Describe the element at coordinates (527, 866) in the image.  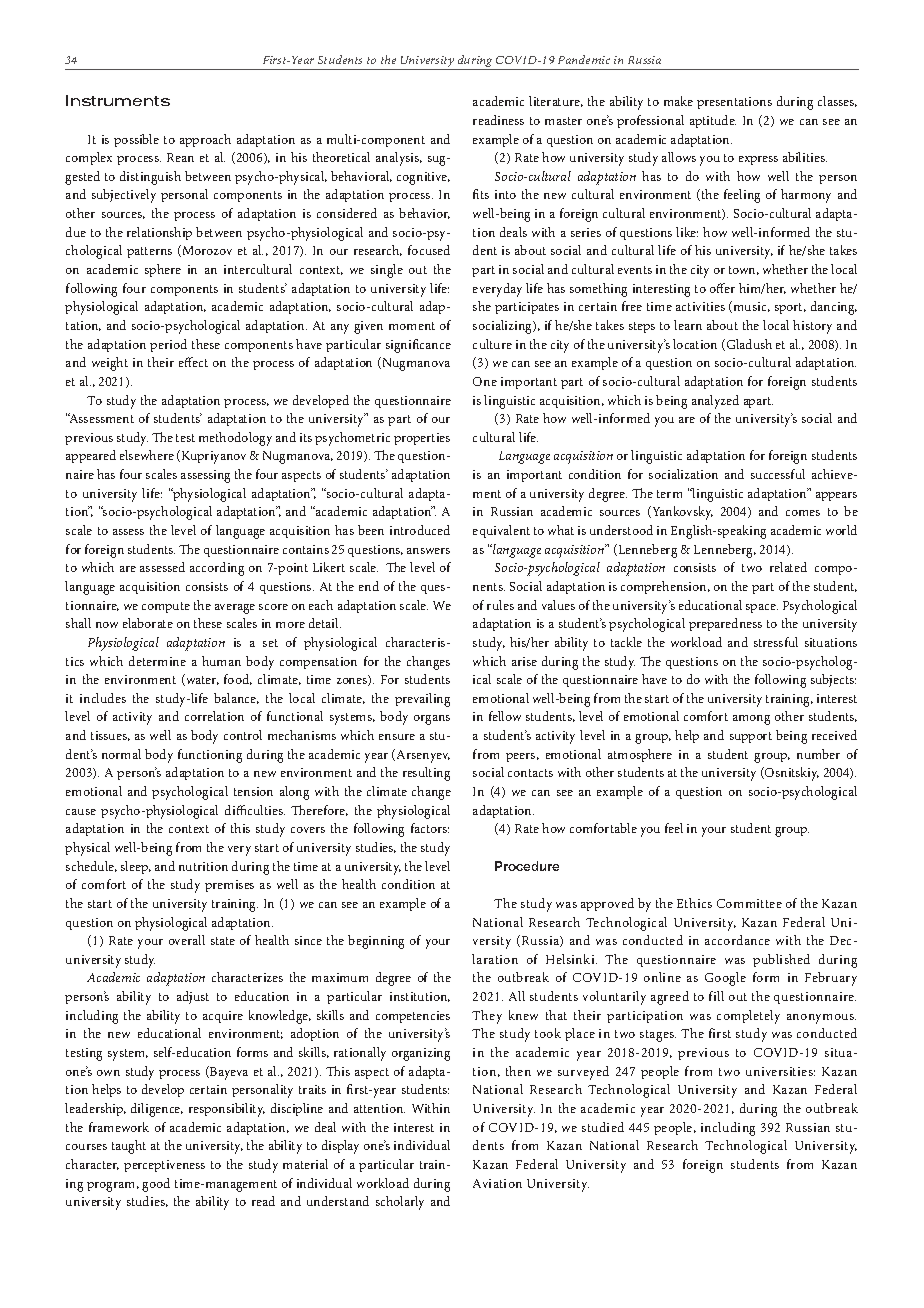
I see `Procedure` at that location.
